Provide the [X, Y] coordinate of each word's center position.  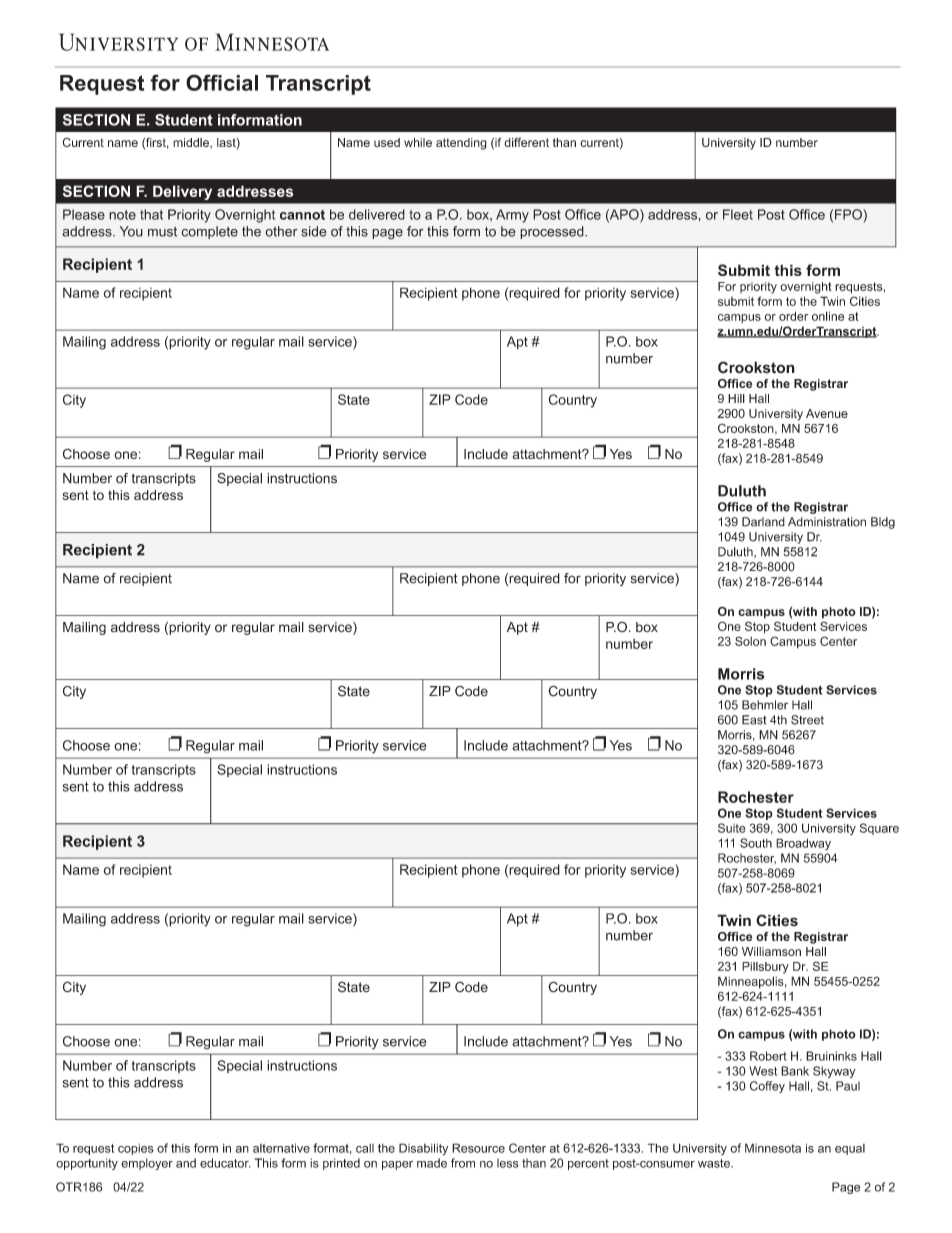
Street [807, 720]
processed [553, 232]
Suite [732, 828]
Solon [750, 641]
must [162, 232]
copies [136, 1149]
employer [147, 1164]
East [754, 720]
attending [461, 144]
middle [192, 143]
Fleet [738, 214]
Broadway [803, 844]
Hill [736, 398]
